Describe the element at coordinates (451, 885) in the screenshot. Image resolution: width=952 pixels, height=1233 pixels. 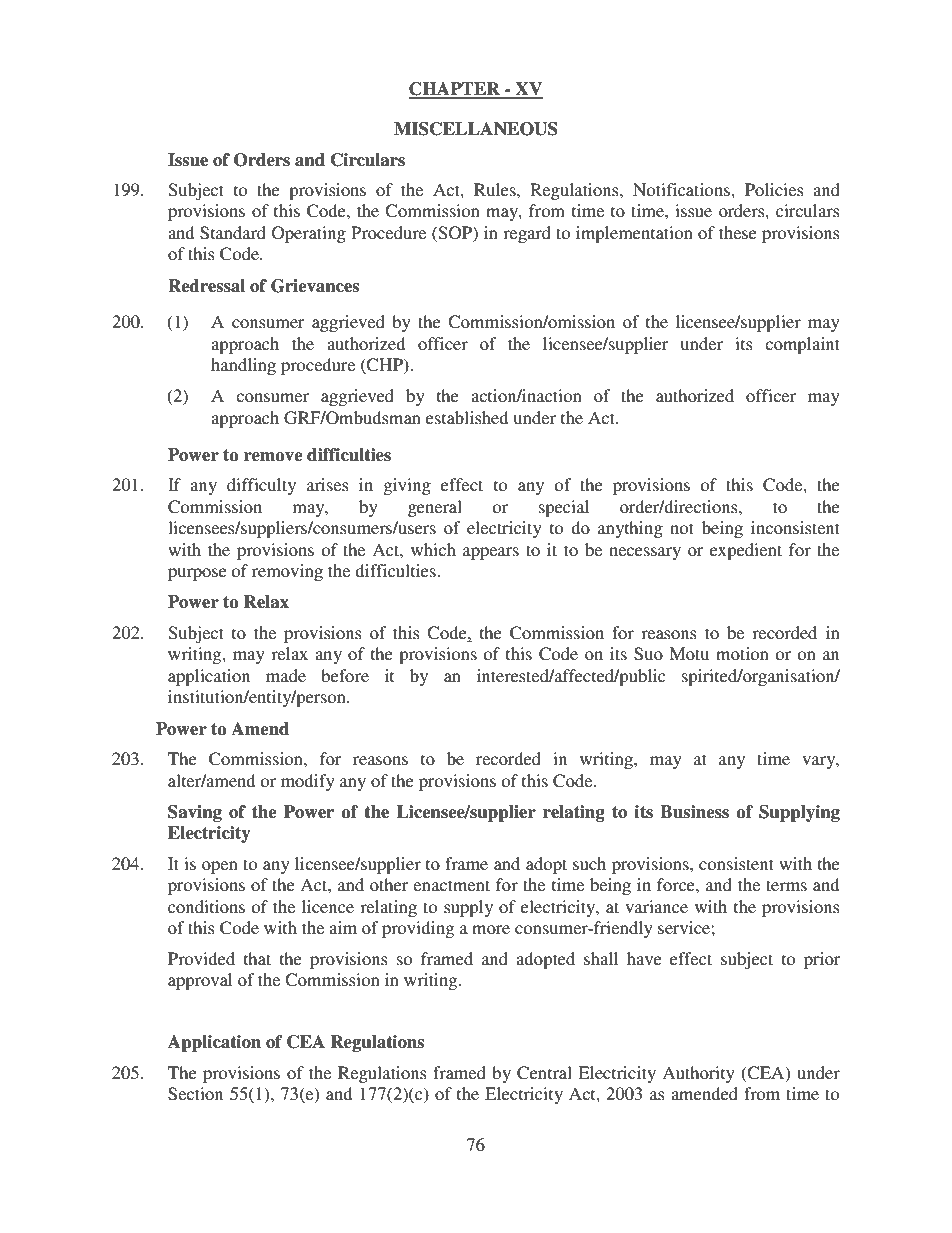
I see `enactment` at that location.
